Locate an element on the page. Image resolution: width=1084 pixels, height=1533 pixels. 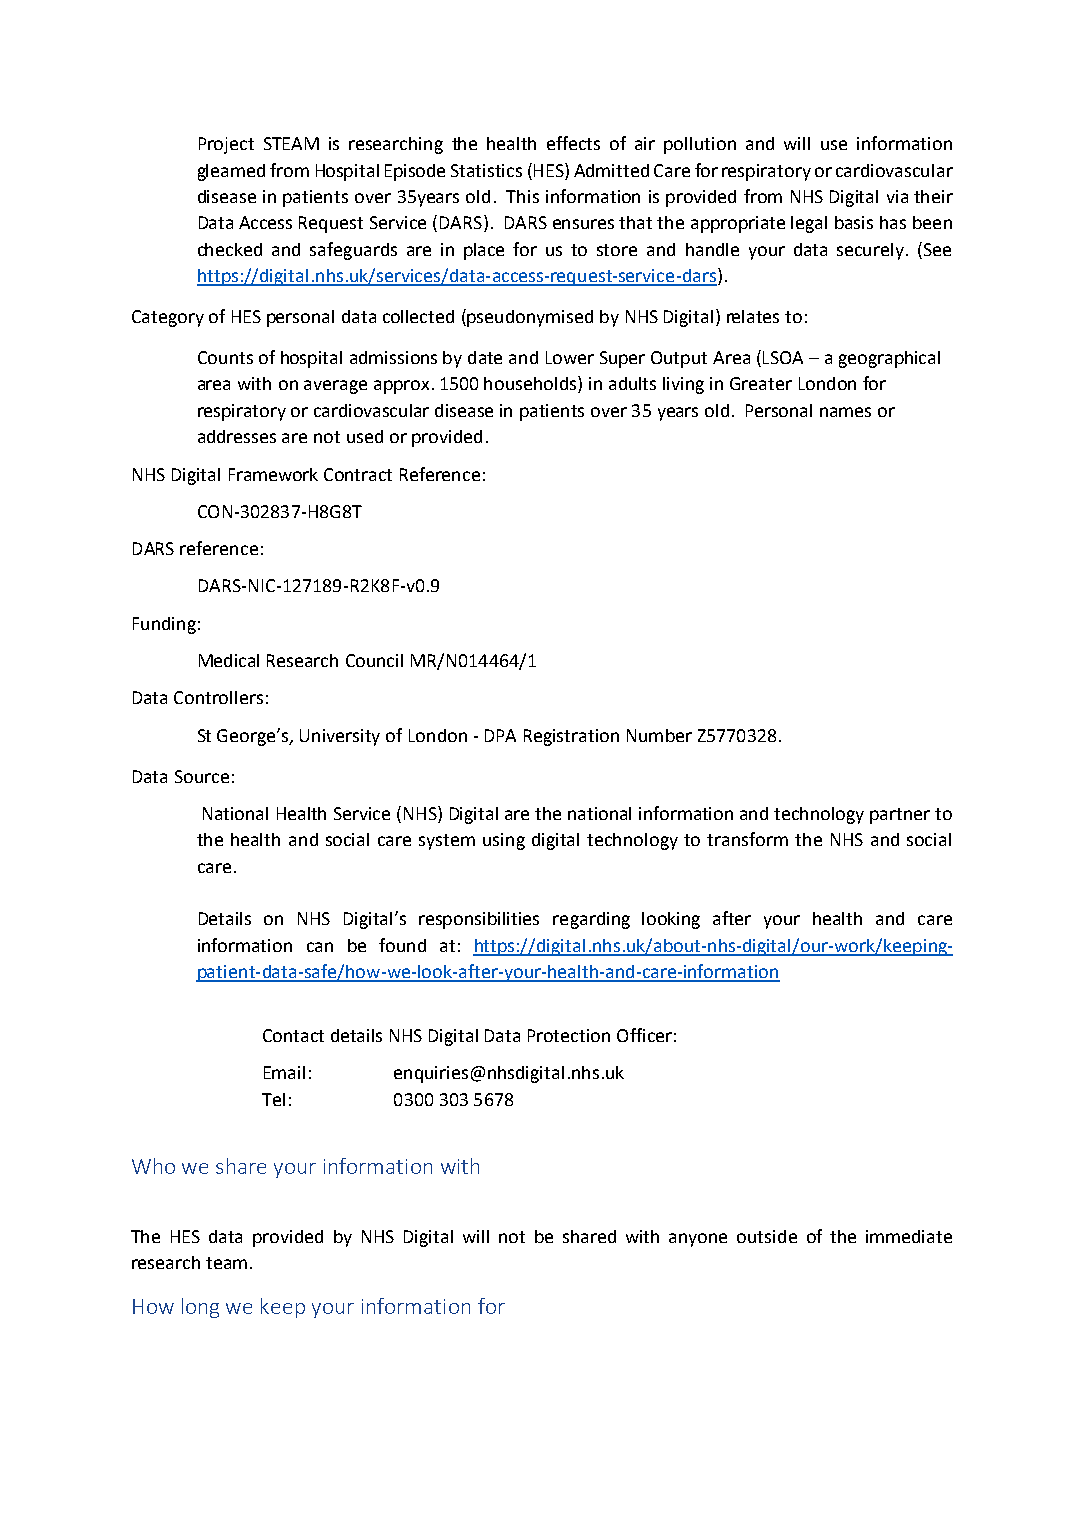
gleamed is located at coordinates (231, 172).
